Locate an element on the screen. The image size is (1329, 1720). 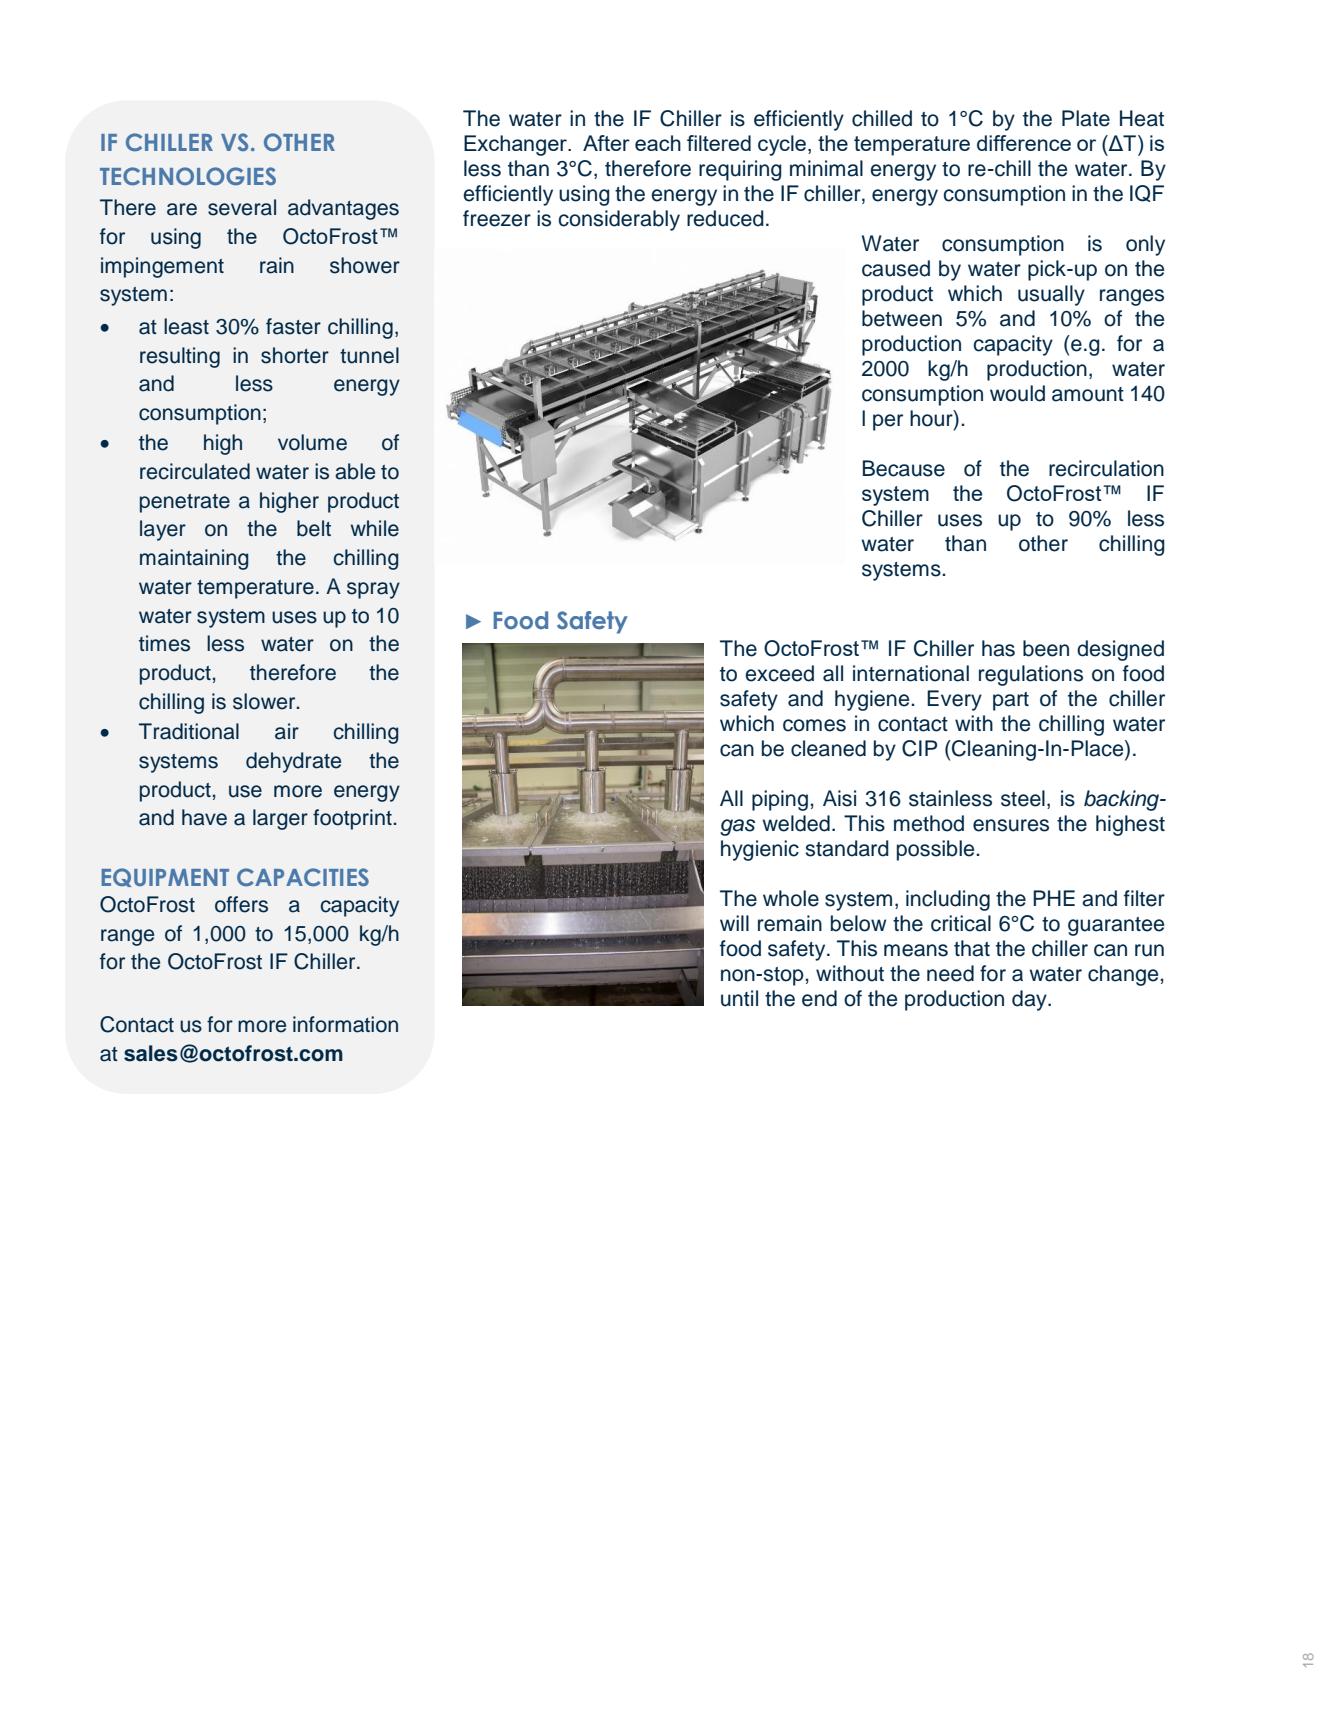
volume is located at coordinates (312, 442).
